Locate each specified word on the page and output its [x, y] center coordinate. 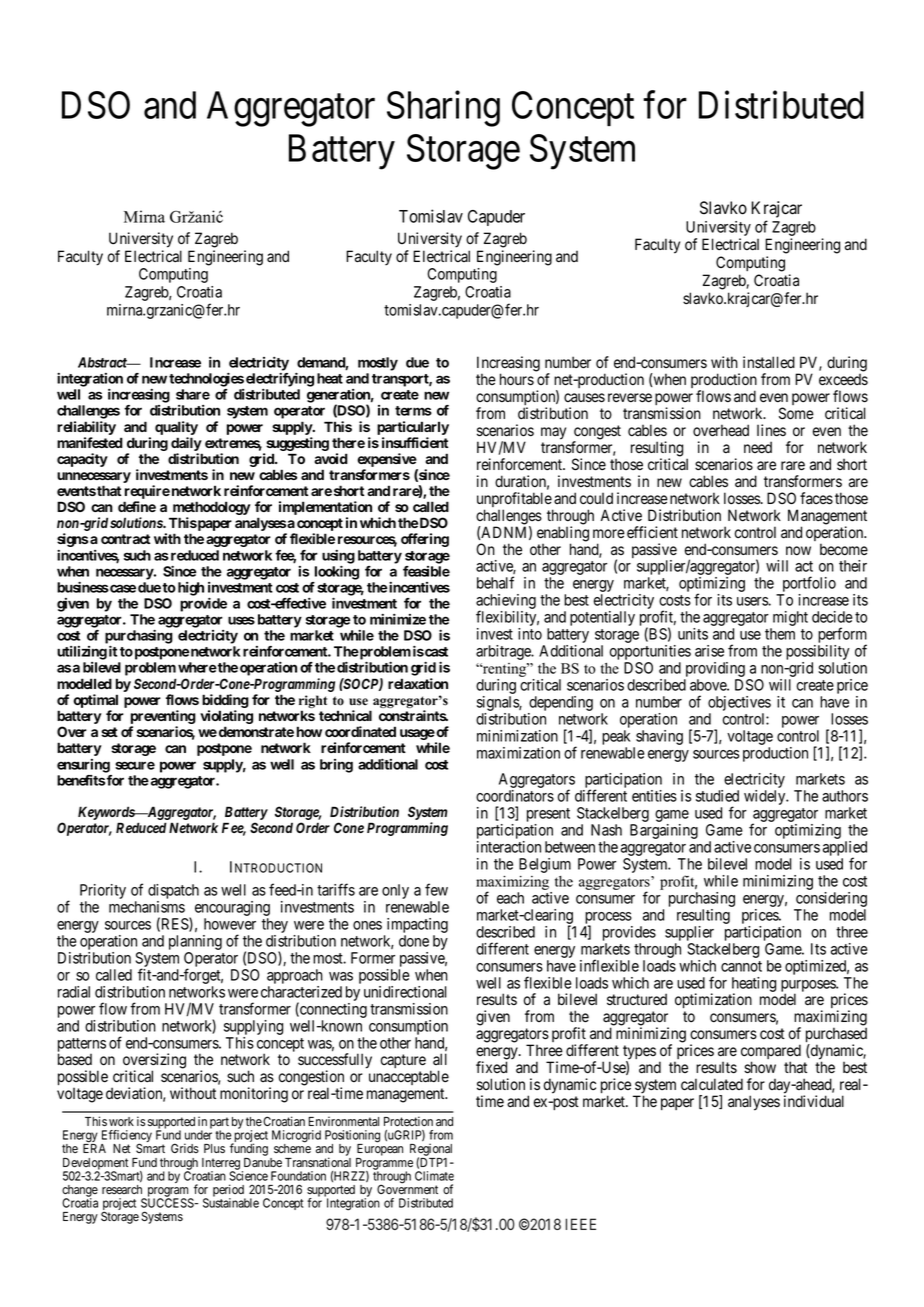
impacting [416, 927]
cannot [741, 966]
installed [769, 362]
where [197, 667]
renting [504, 671]
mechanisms [147, 907]
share [193, 394]
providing [714, 671]
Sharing [443, 109]
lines [771, 430]
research [122, 1189]
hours [517, 379]
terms [413, 411]
